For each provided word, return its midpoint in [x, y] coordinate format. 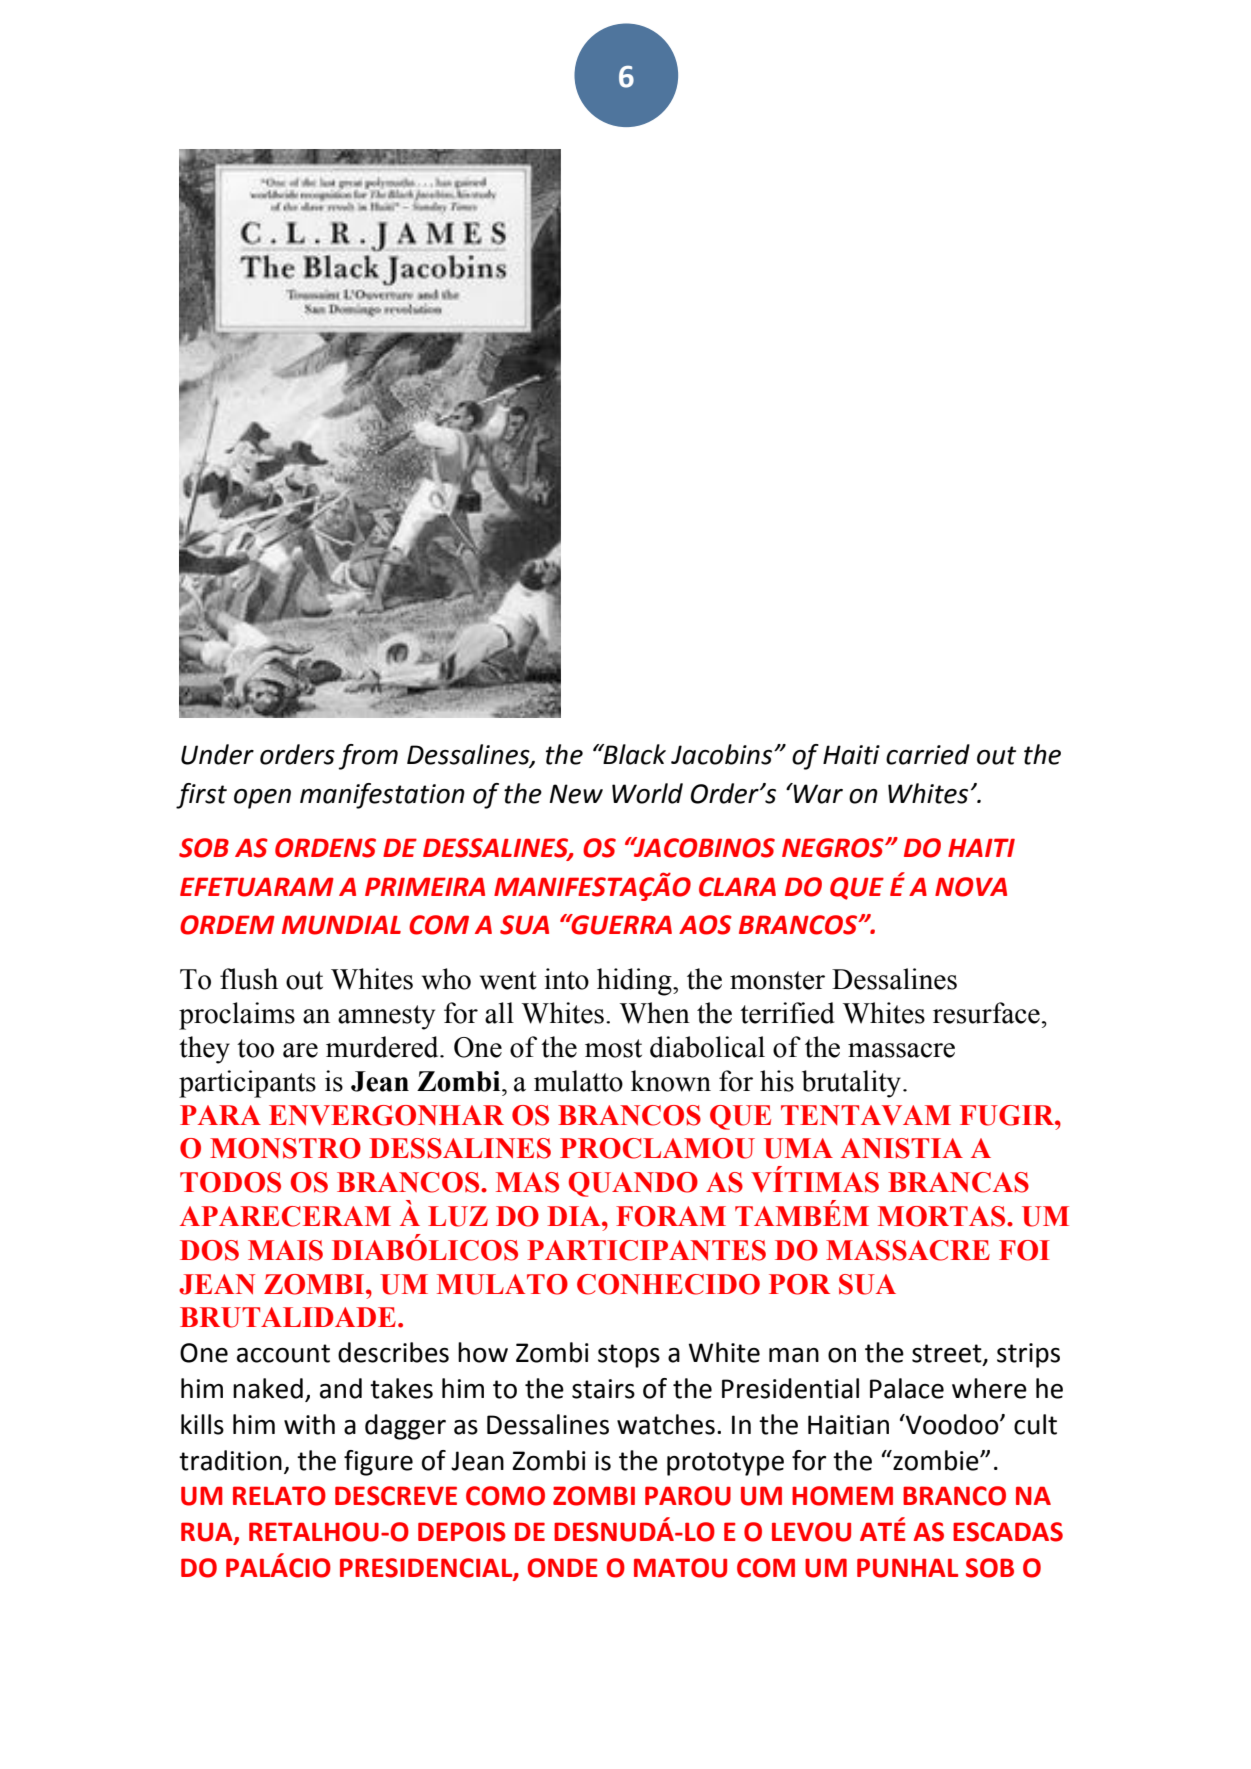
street [948, 1354]
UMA [798, 1148]
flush [249, 979]
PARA [220, 1115]
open [262, 799]
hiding [635, 982]
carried [928, 754]
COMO [505, 1496]
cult [1035, 1424]
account [283, 1353]
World [647, 793]
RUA [208, 1533]
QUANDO [633, 1184]
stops [629, 1356]
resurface [986, 1013]
